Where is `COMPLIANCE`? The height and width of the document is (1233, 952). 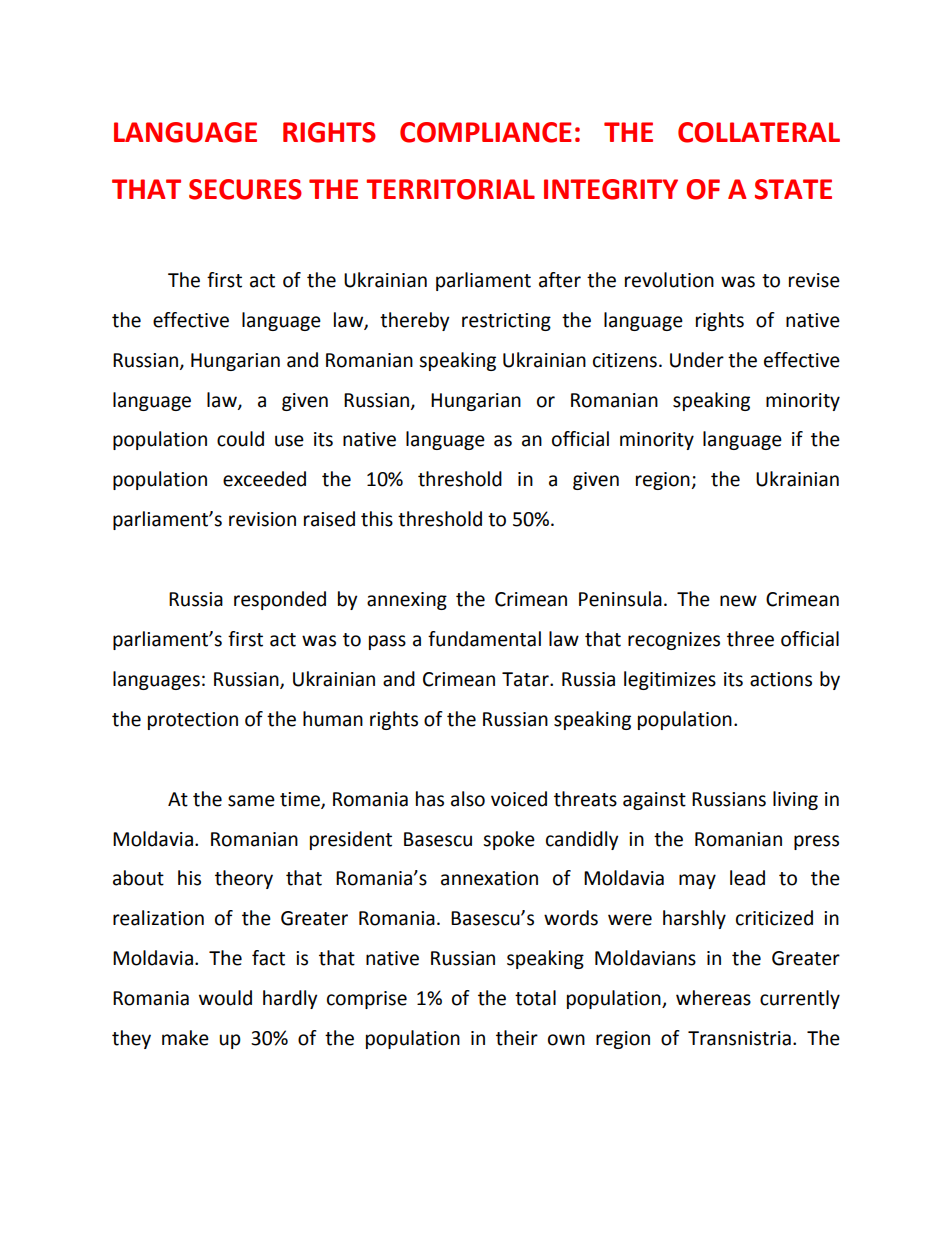
COMPLIANCE is located at coordinates (486, 132).
